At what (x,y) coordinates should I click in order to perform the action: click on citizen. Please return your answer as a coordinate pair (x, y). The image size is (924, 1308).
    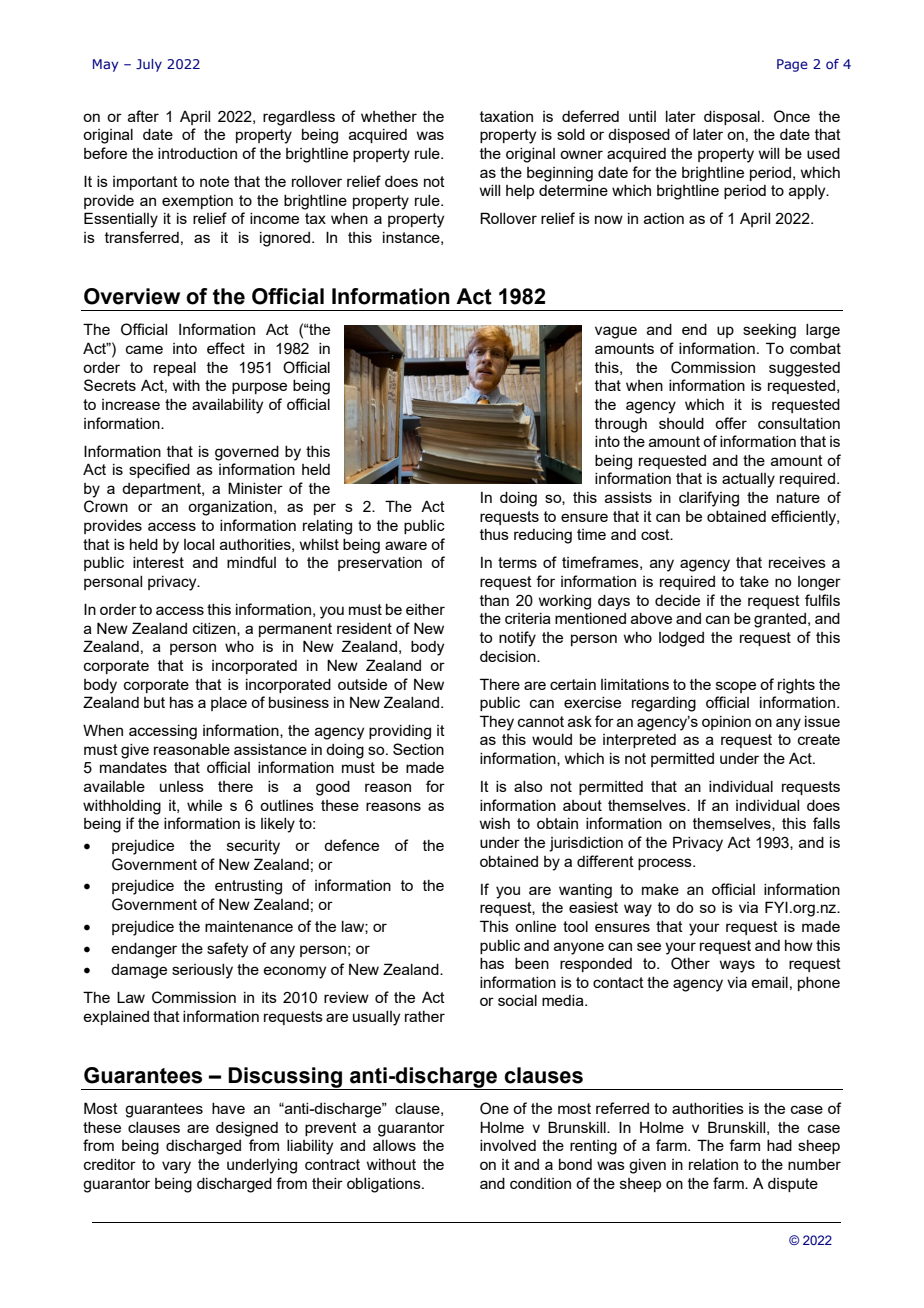
    Looking at the image, I should click on (215, 629).
